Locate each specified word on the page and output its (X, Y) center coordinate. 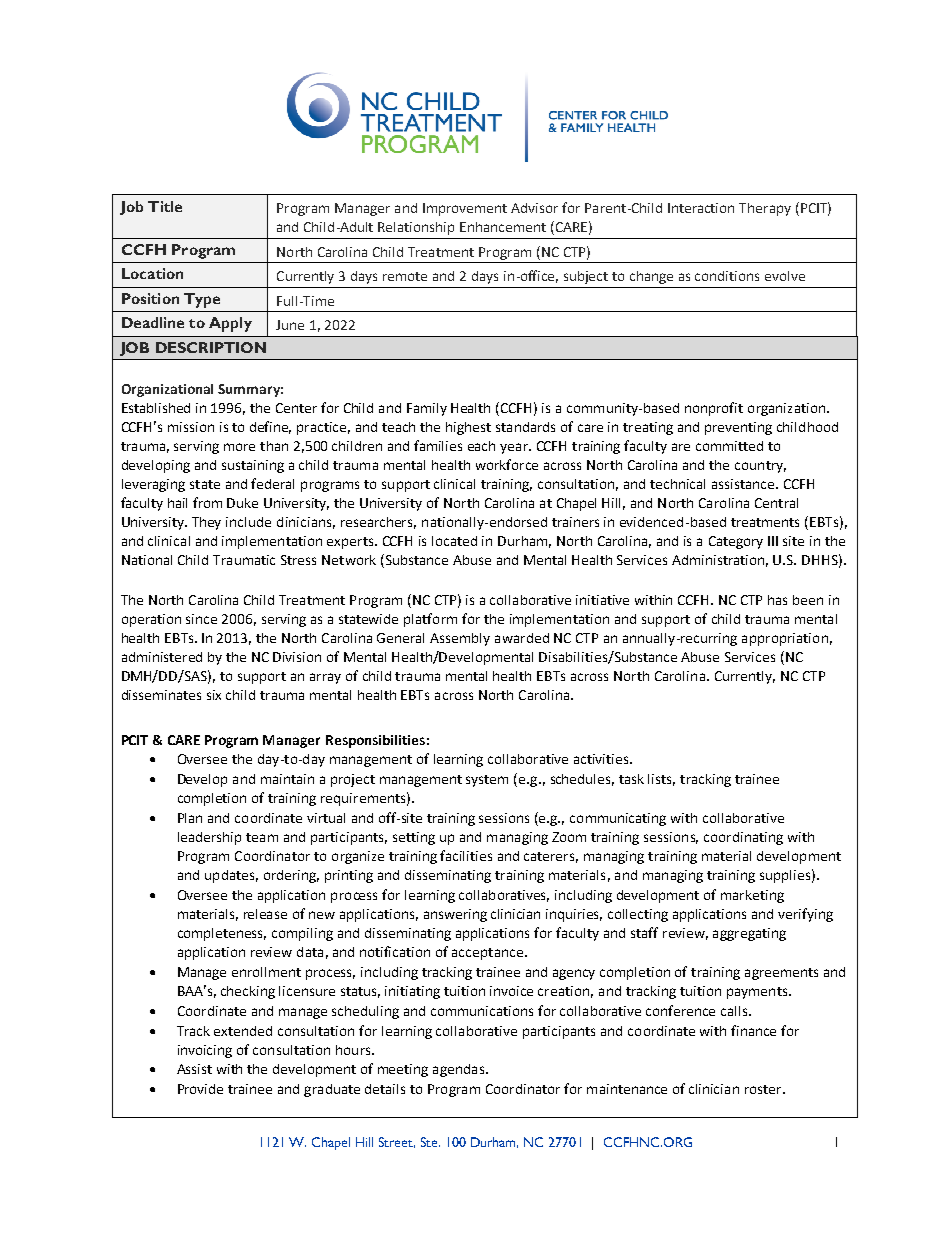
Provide (200, 1089)
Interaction (701, 208)
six (214, 695)
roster (764, 1089)
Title (165, 206)
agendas (458, 1070)
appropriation (785, 639)
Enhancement (503, 227)
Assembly (460, 639)
